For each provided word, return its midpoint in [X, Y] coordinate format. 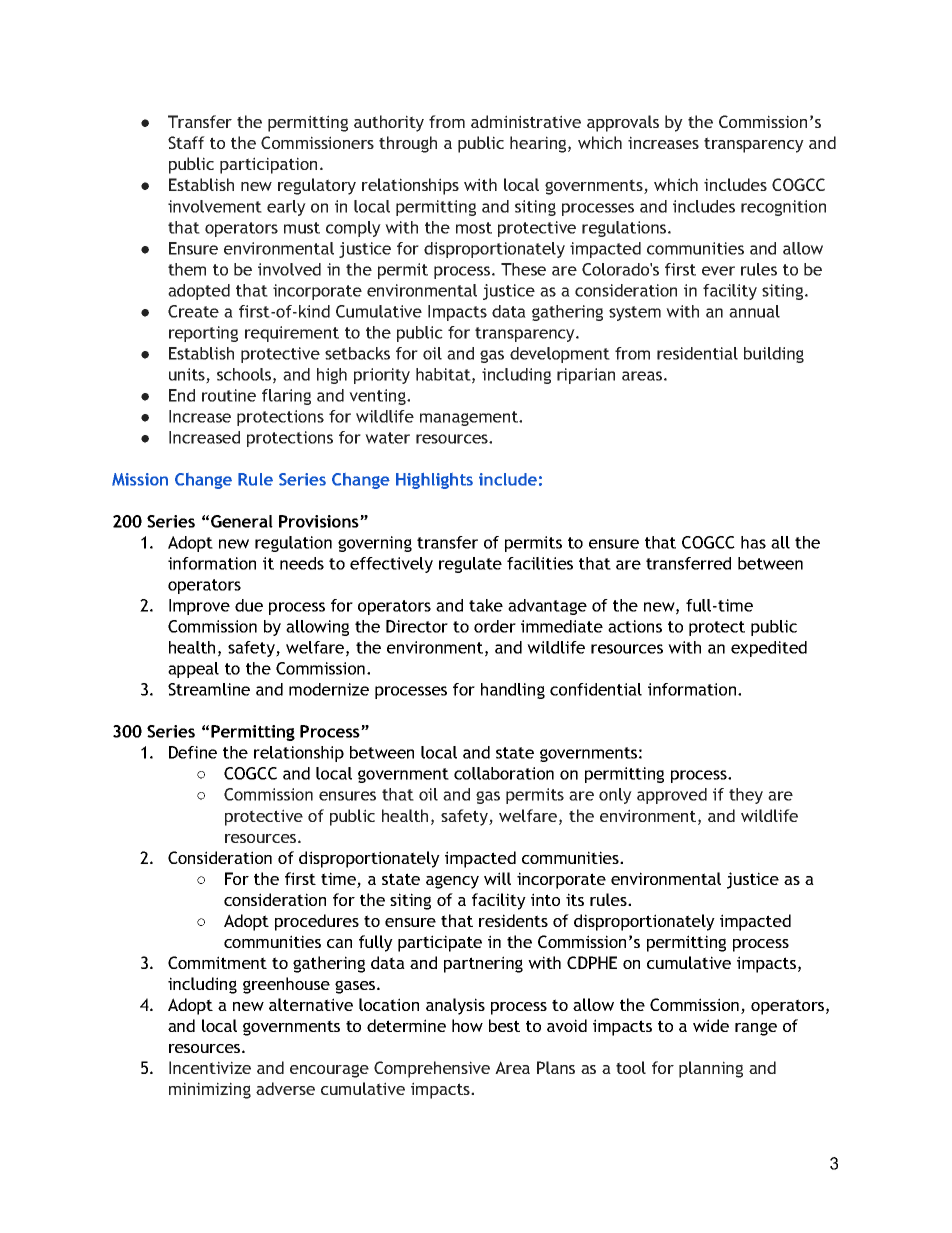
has [753, 542]
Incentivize [210, 1067]
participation [268, 165]
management [470, 418]
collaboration [504, 773]
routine [229, 395]
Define [193, 752]
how [467, 1025]
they [746, 796]
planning [711, 1069]
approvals [623, 123]
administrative [526, 121]
